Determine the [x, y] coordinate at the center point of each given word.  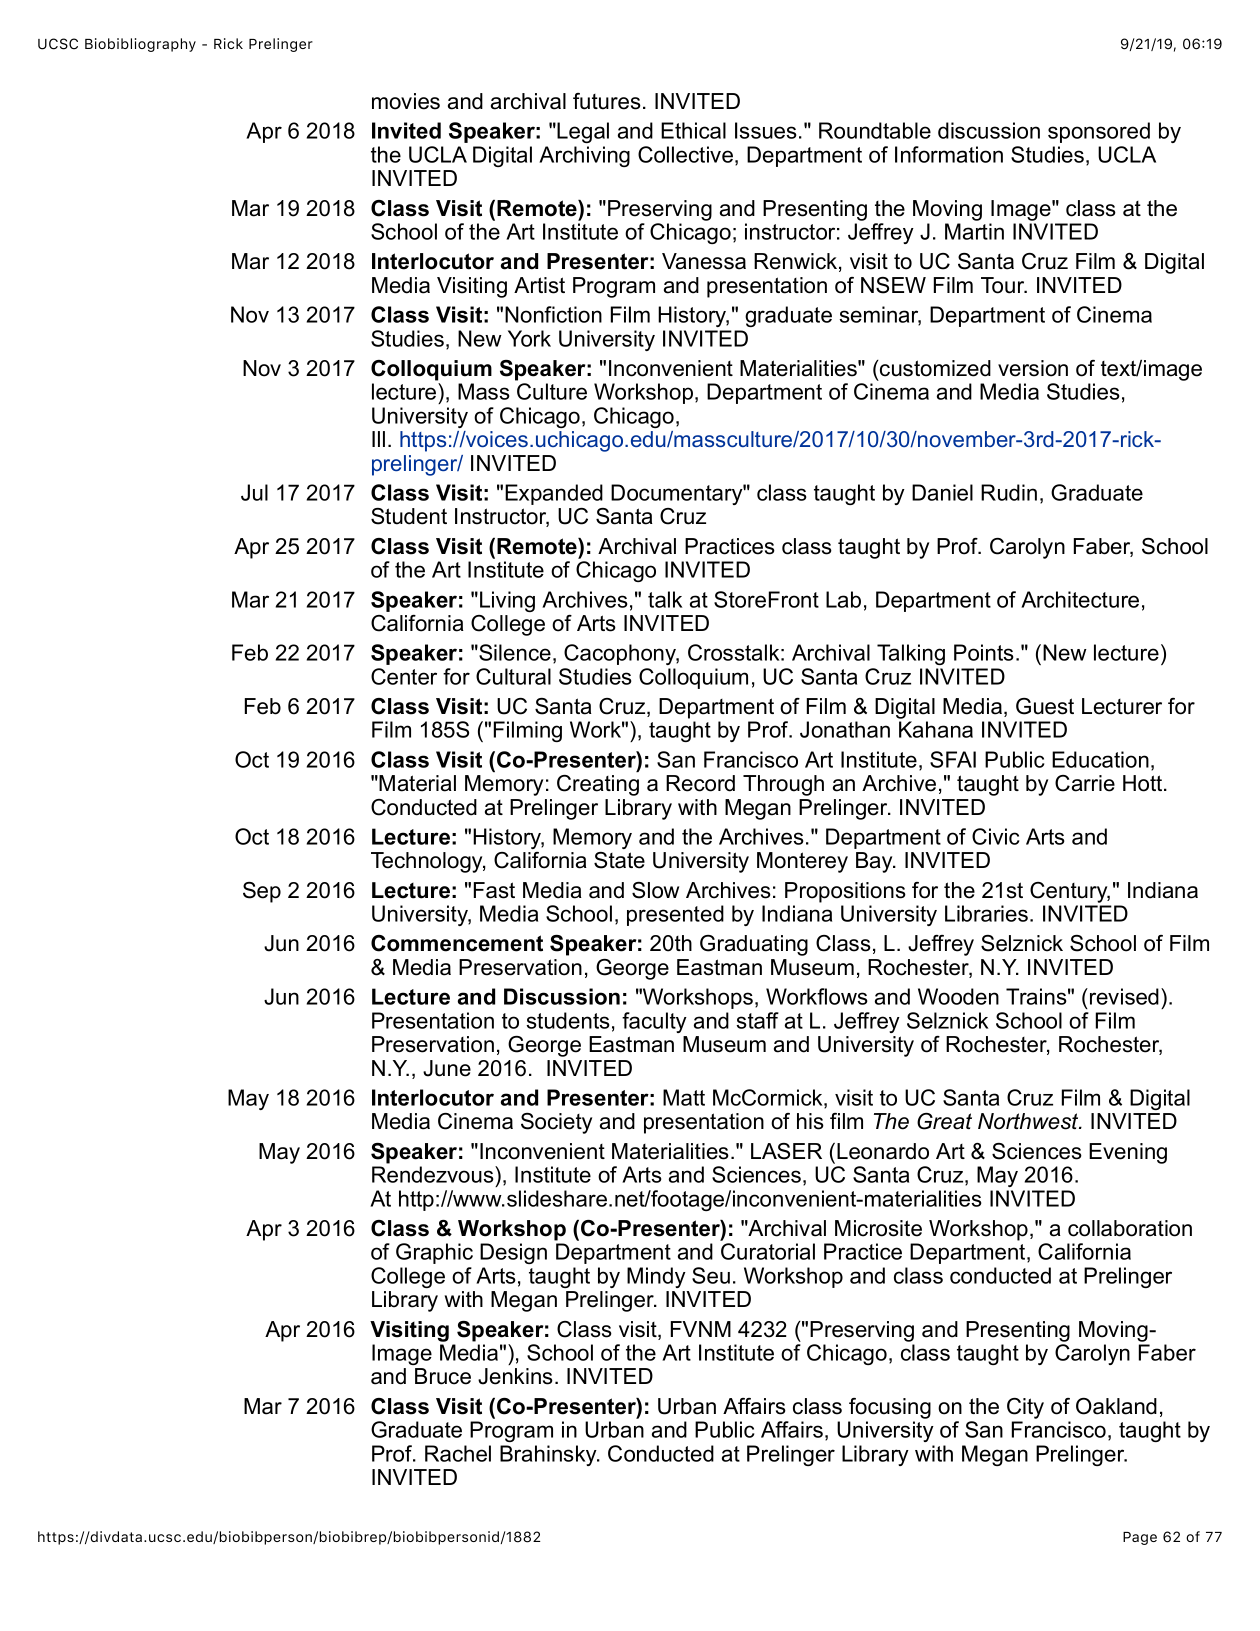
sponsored [1099, 132]
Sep [262, 892]
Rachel [458, 1453]
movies [406, 101]
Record [700, 783]
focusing [890, 1408]
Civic [995, 836]
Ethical [693, 130]
